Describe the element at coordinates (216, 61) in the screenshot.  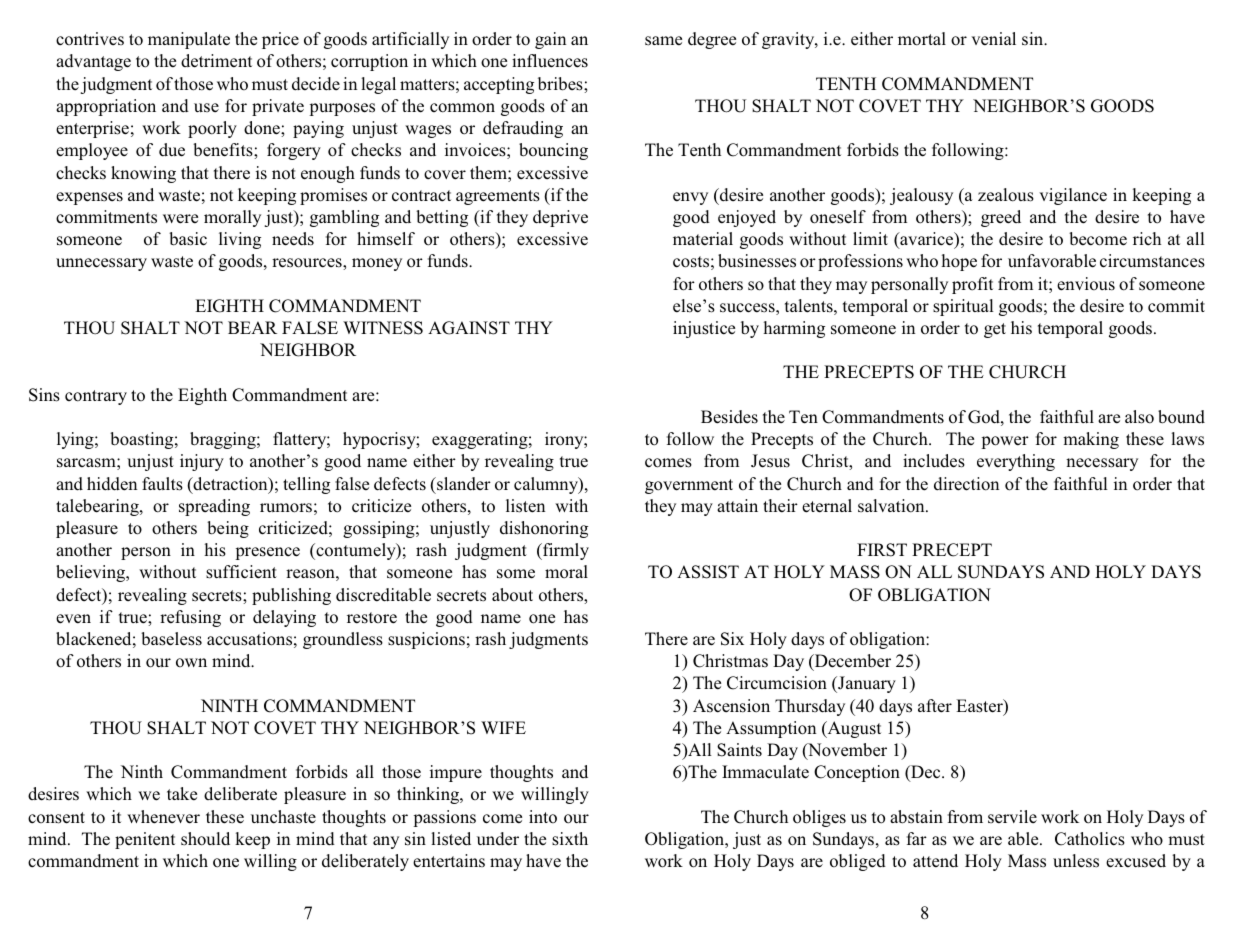
I see `detriment` at that location.
